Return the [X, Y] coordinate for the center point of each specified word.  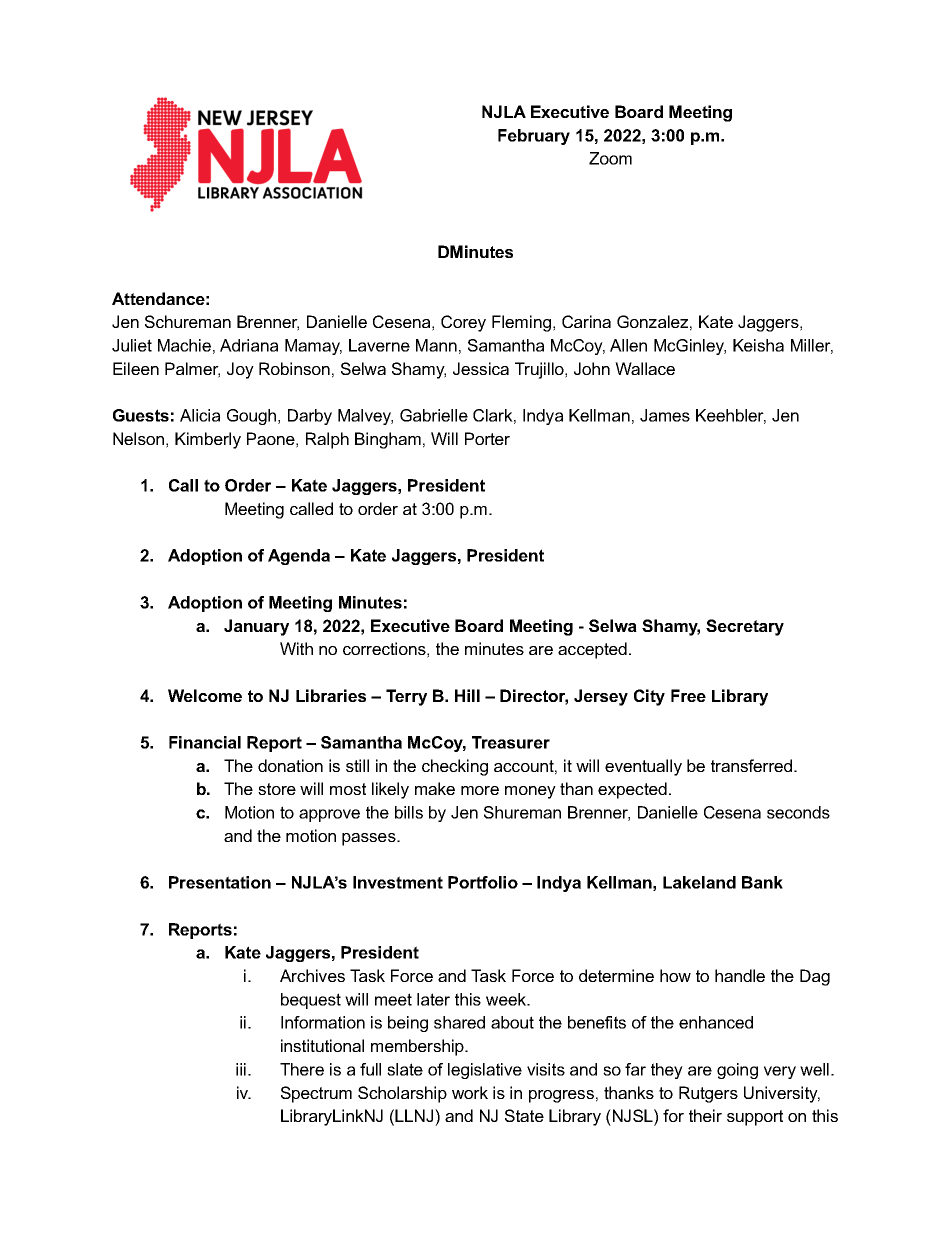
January [256, 627]
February [534, 137]
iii [242, 1069]
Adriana [249, 345]
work [470, 1092]
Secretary [745, 627]
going [737, 1071]
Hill [467, 695]
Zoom [610, 158]
